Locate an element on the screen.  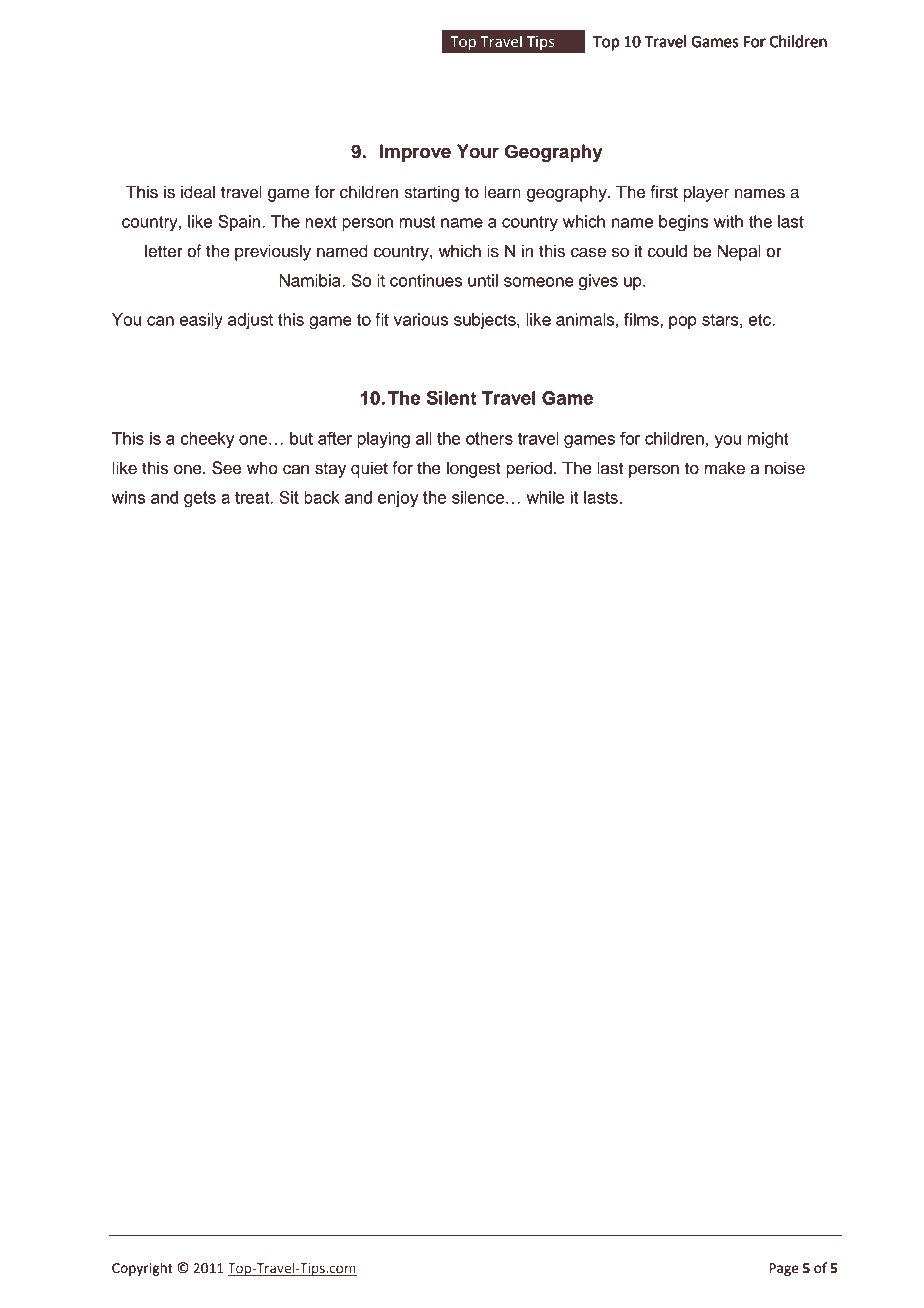
starting is located at coordinates (431, 193).
